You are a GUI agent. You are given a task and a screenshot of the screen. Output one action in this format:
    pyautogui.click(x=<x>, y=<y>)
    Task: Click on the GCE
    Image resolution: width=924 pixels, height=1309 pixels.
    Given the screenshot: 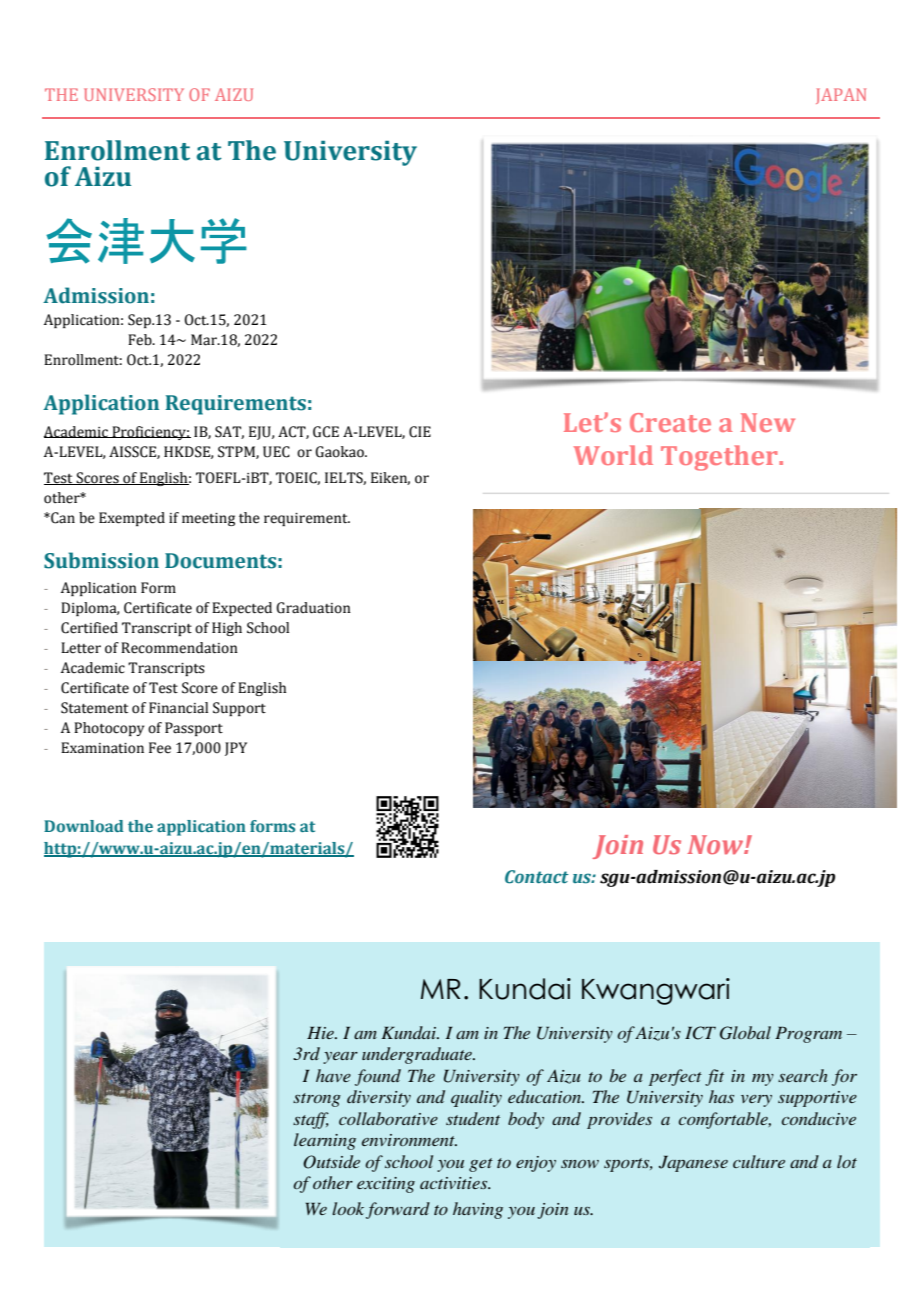 What is the action you would take?
    pyautogui.click(x=326, y=432)
